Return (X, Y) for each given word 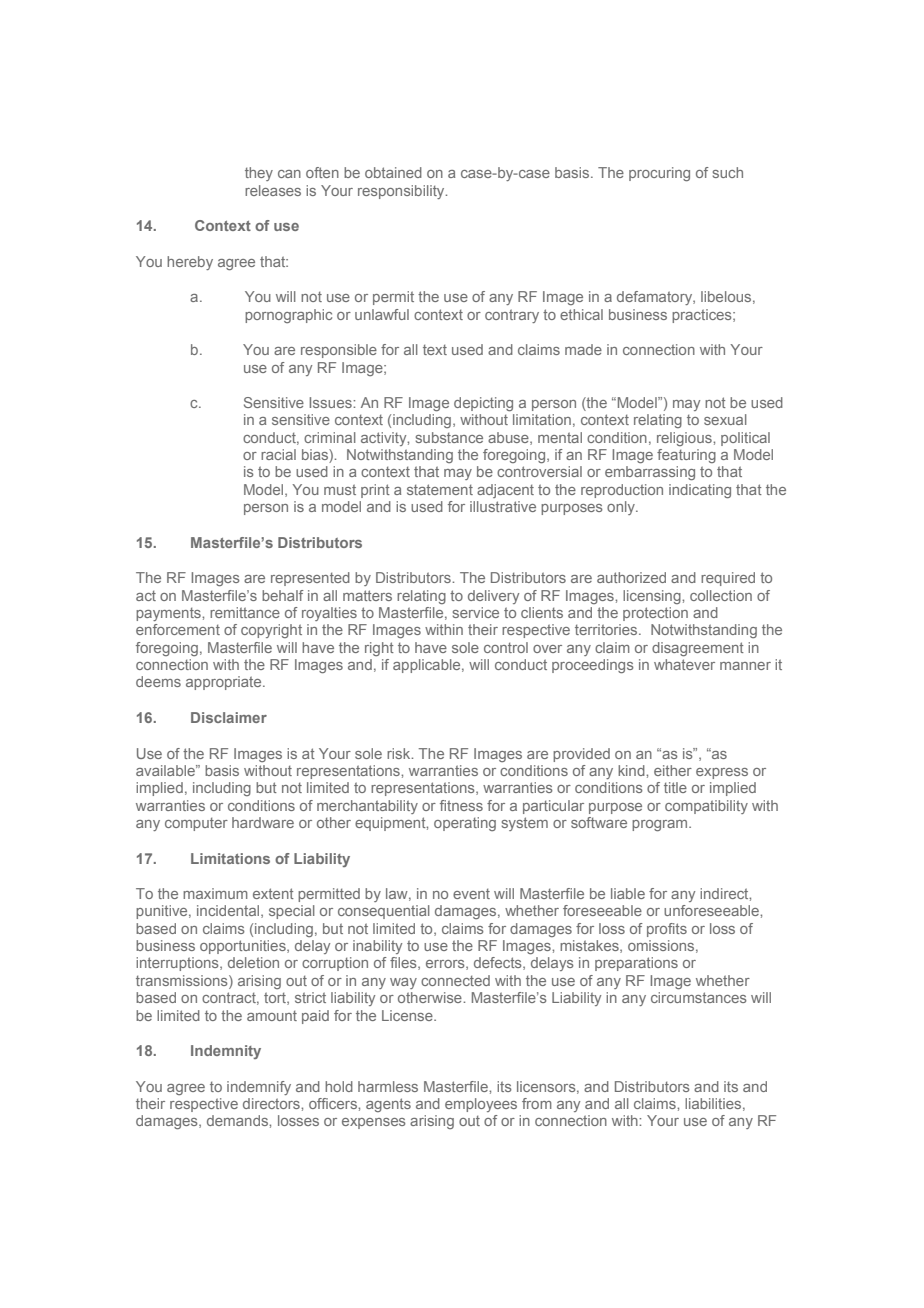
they (259, 174)
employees (481, 1105)
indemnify (259, 1088)
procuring (659, 174)
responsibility (402, 192)
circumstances (699, 997)
